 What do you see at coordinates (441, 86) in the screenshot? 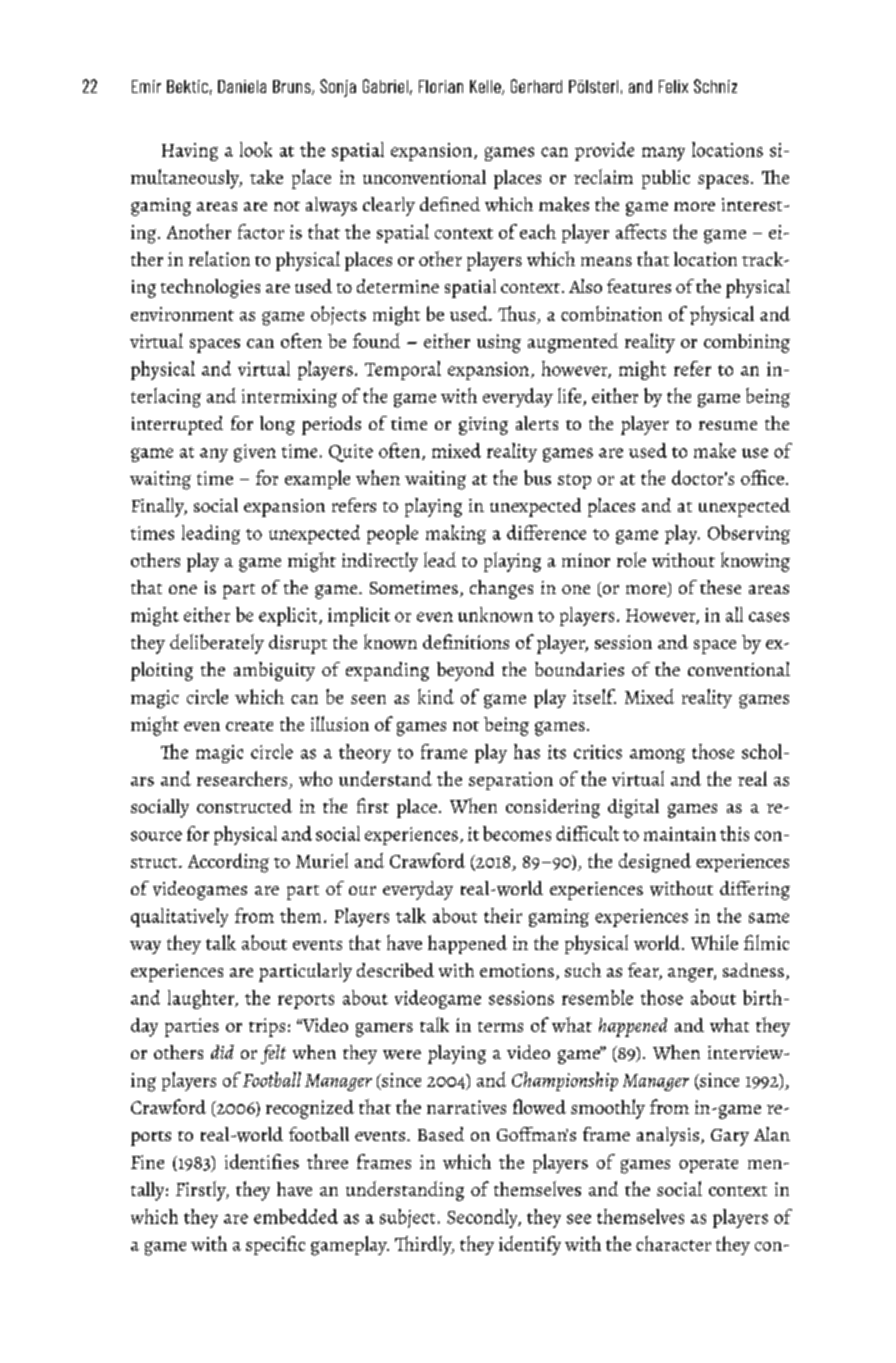
I see `Florian` at bounding box center [441, 86].
